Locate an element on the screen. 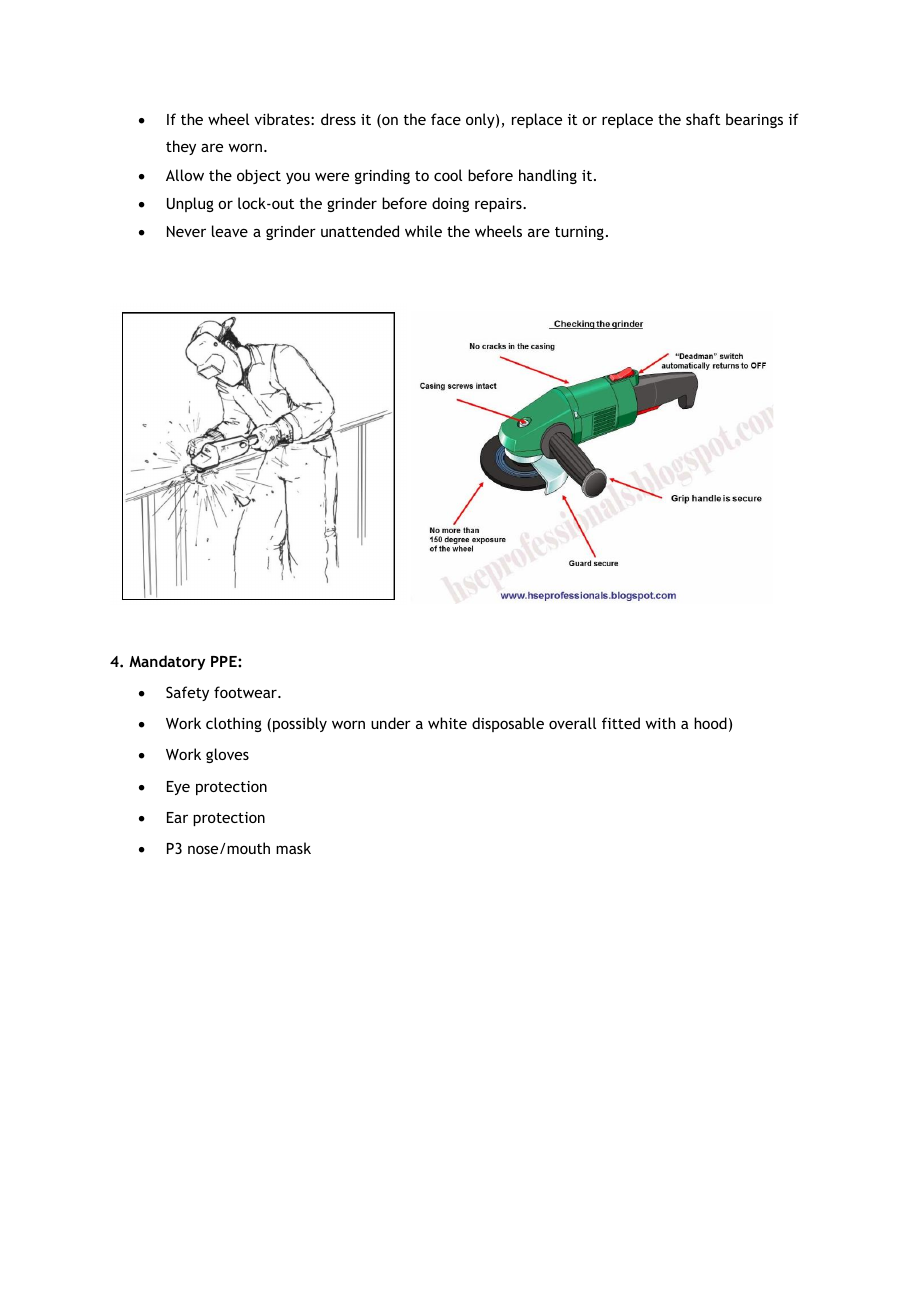 The height and width of the screenshot is (1308, 924). mask is located at coordinates (293, 848).
